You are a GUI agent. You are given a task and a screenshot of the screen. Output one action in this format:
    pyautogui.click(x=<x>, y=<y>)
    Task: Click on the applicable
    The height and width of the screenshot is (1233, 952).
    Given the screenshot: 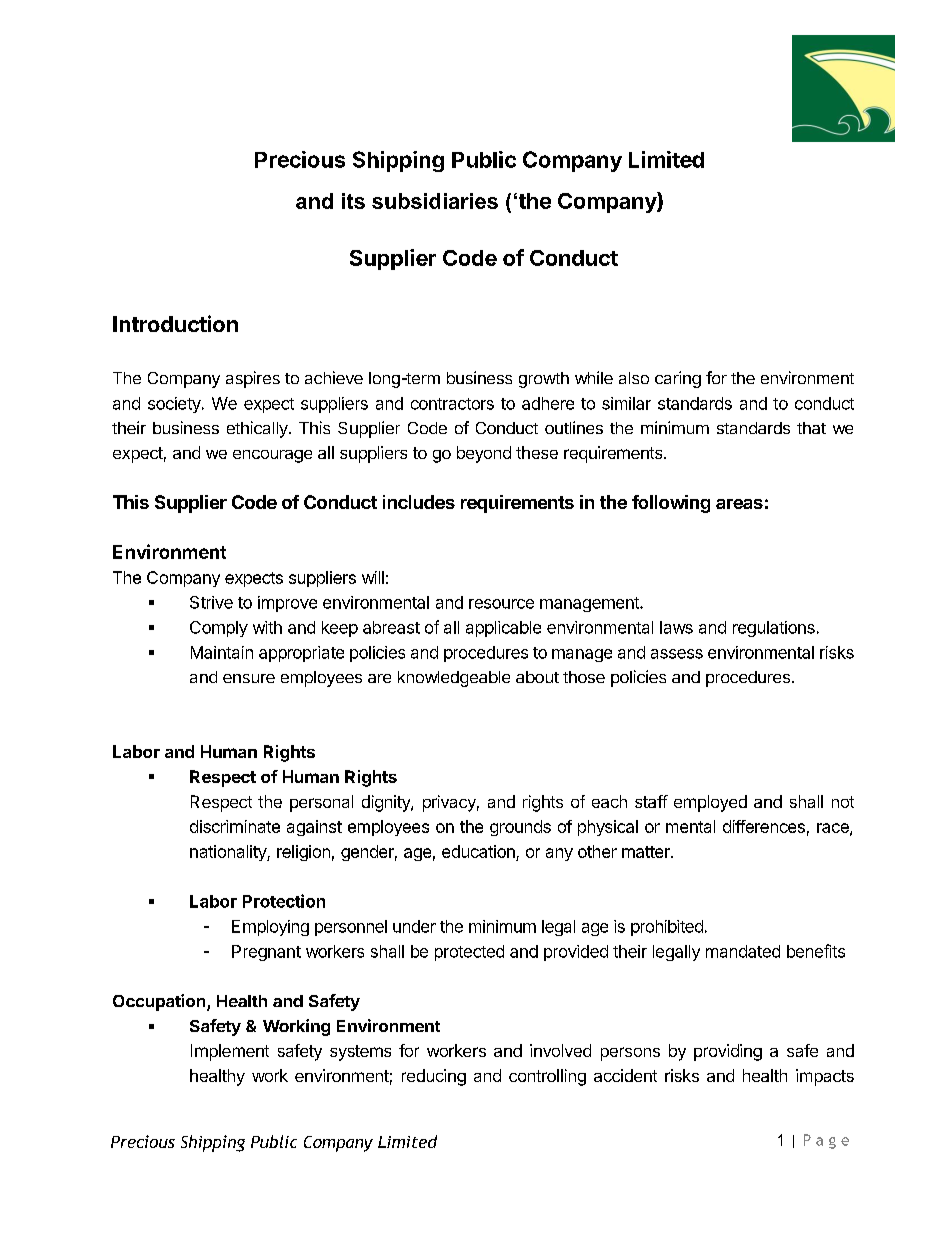 What is the action you would take?
    pyautogui.click(x=503, y=629)
